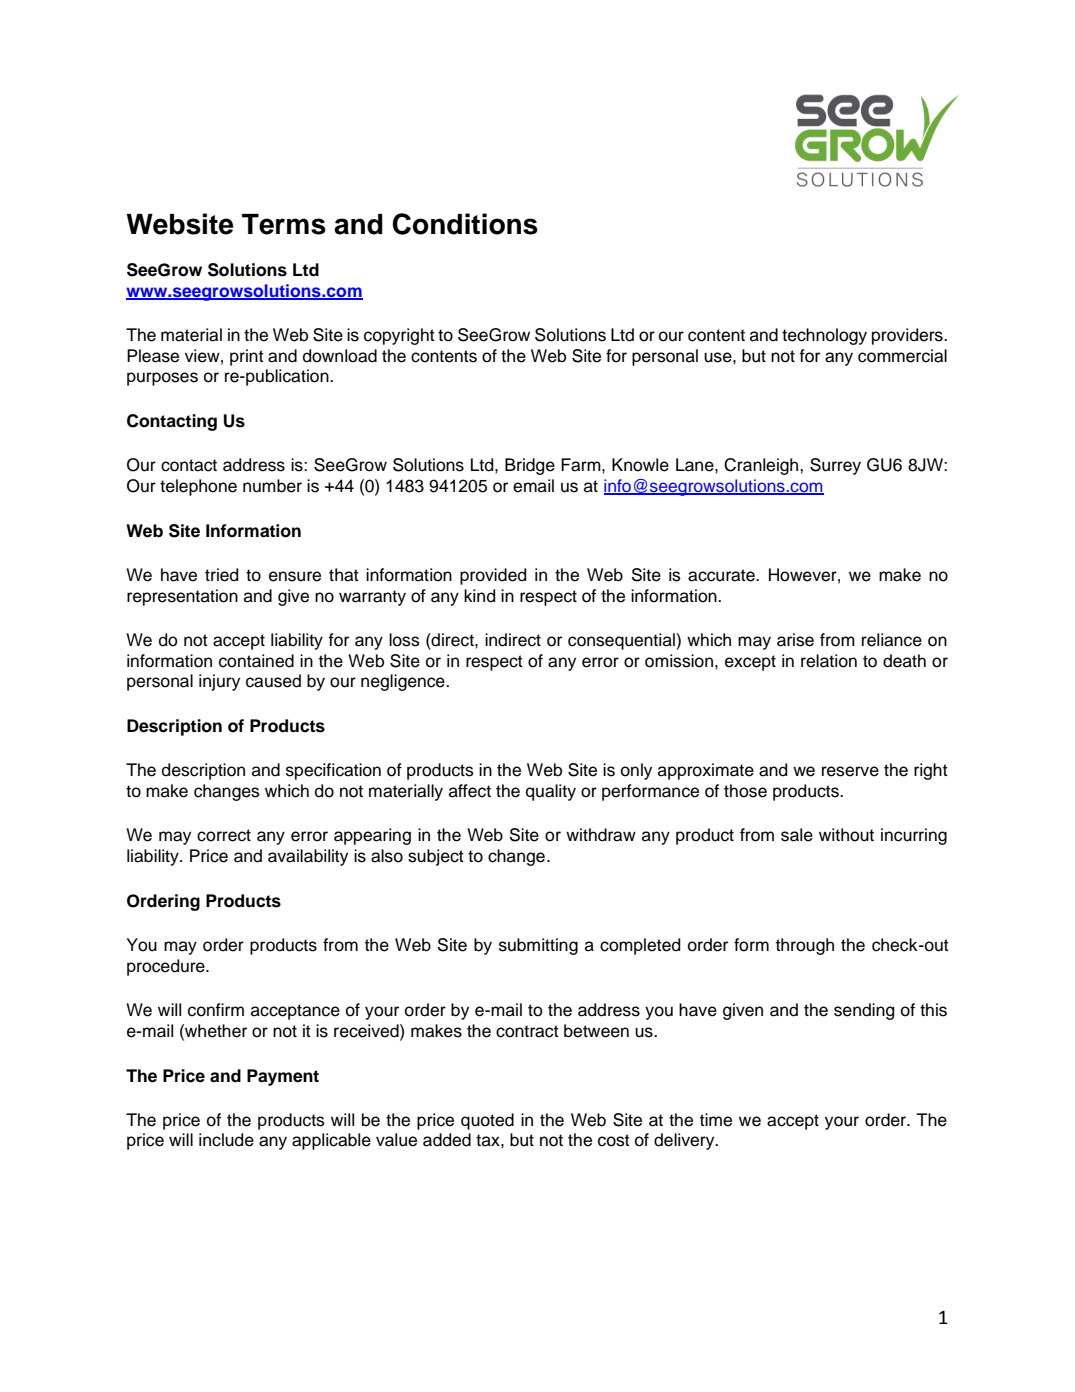 The image size is (1075, 1392). Describe the element at coordinates (272, 486) in the image. I see `number` at that location.
